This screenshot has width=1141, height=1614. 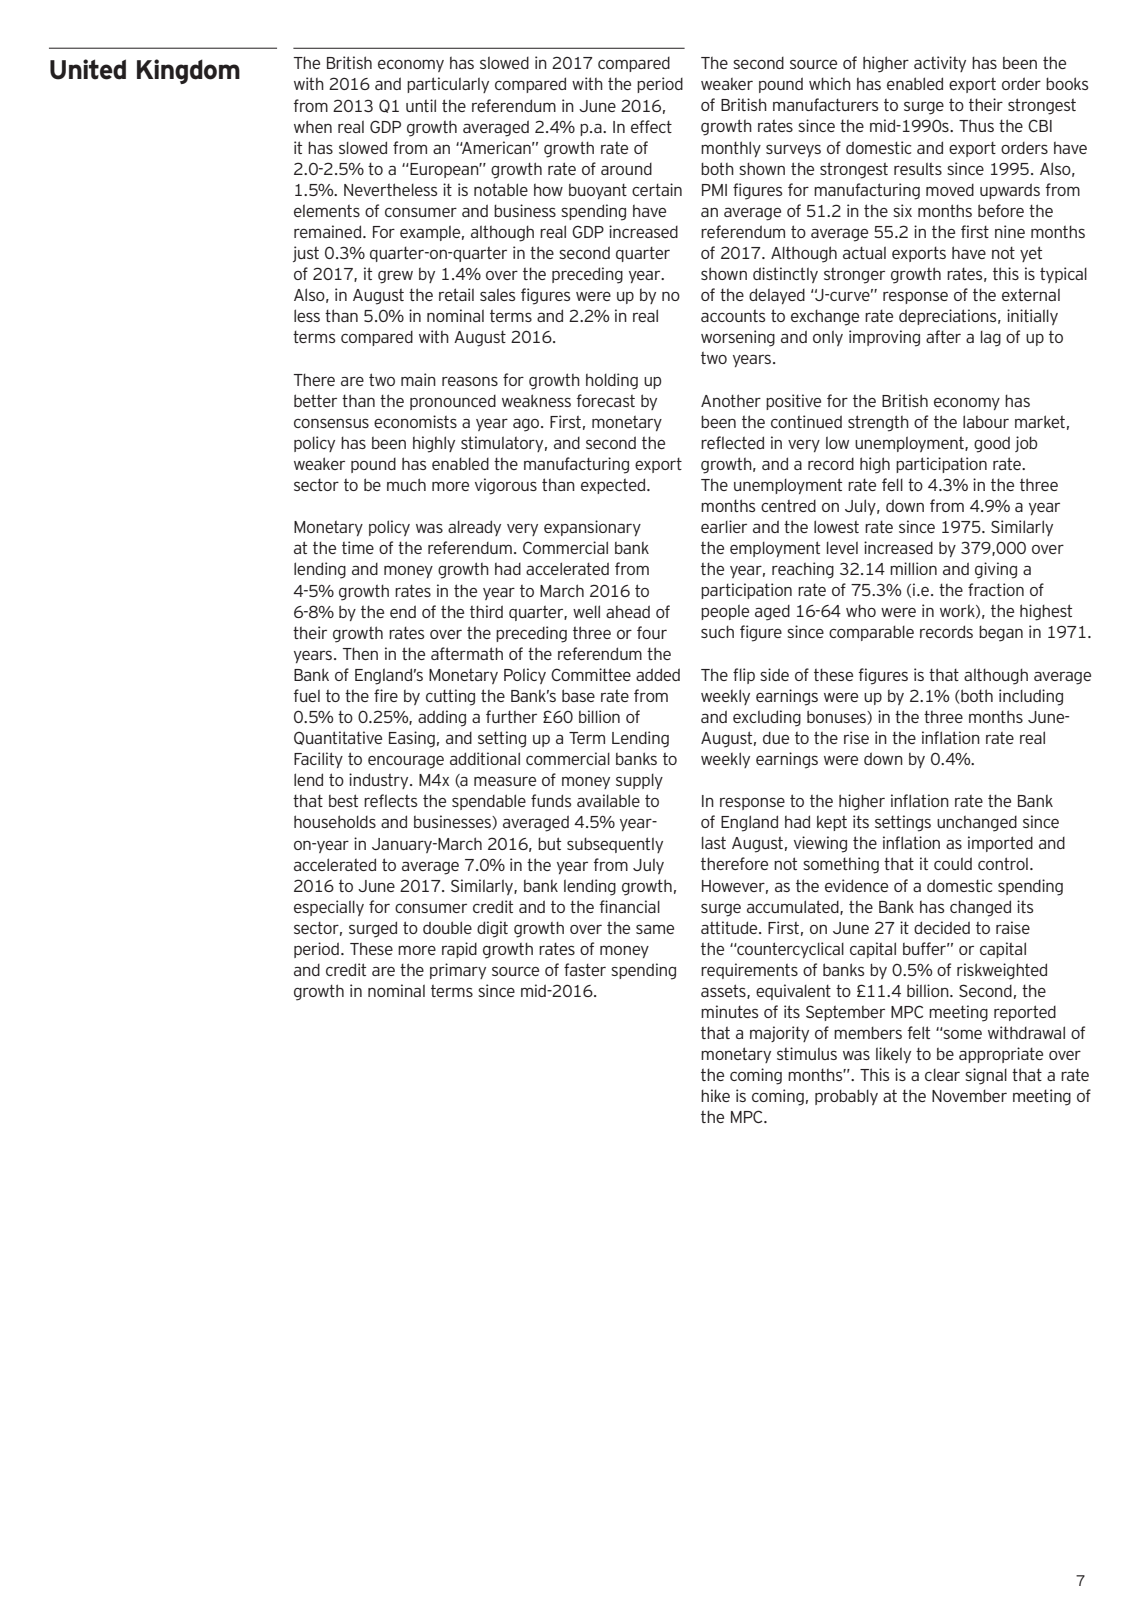 I want to click on hike, so click(x=715, y=1095).
